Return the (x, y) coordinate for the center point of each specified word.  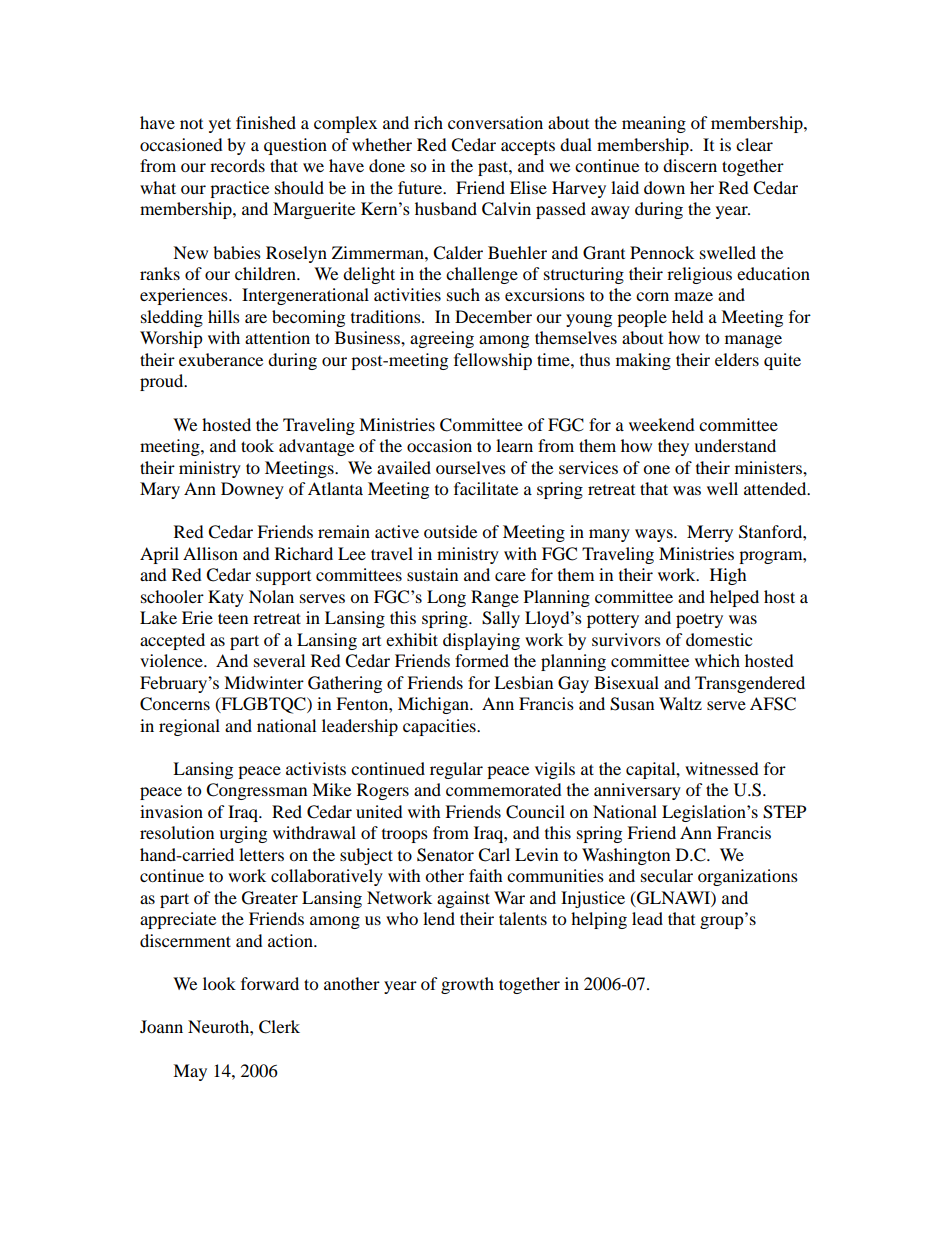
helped (734, 598)
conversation (495, 122)
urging (243, 834)
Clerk (279, 1027)
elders (737, 359)
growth (467, 985)
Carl (494, 855)
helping (599, 920)
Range (495, 598)
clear (754, 144)
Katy (226, 598)
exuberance (221, 359)
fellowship (493, 361)
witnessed (722, 768)
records (237, 165)
